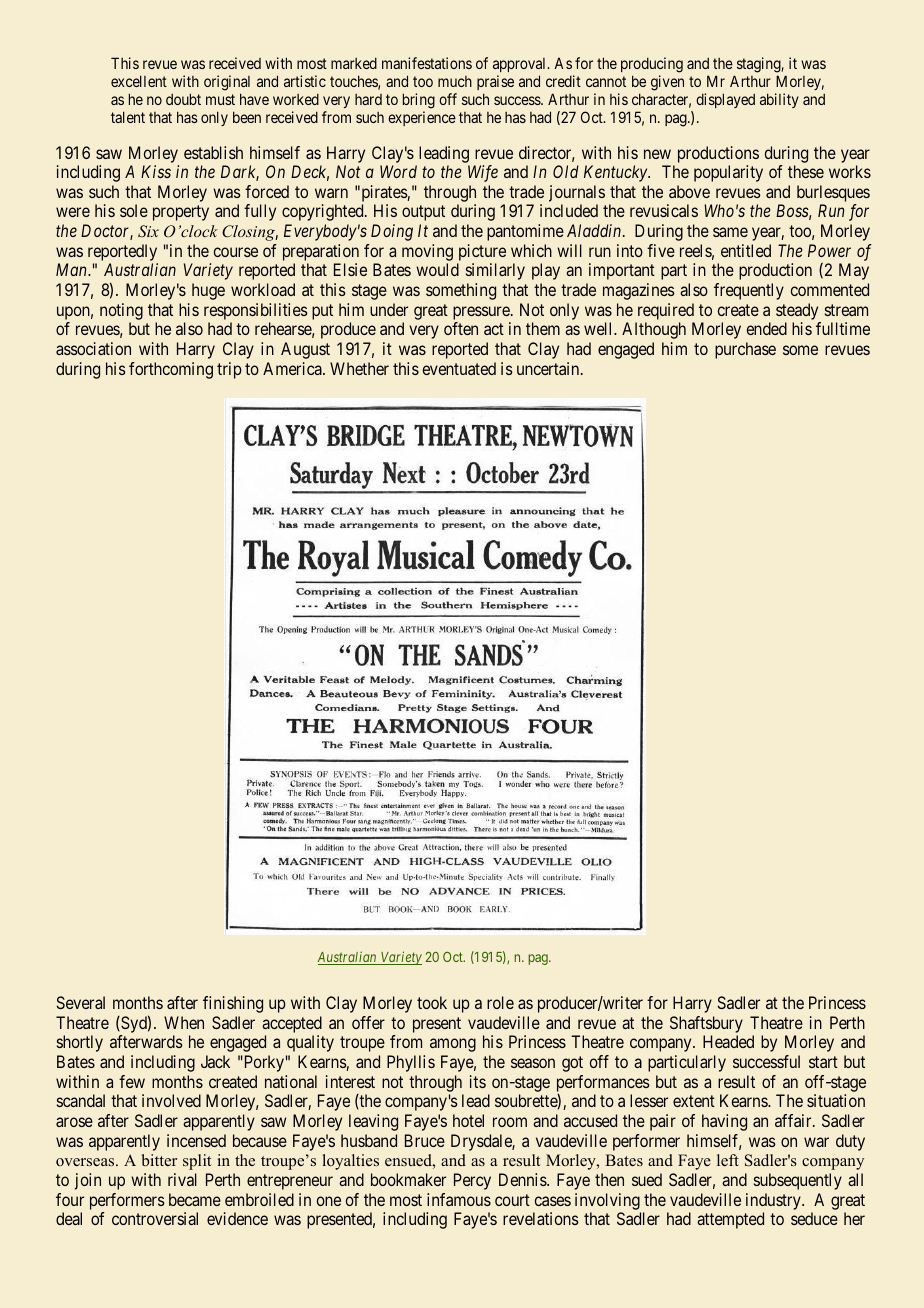 This page has height=1308, width=924. What do you see at coordinates (455, 81) in the page?
I see `much` at bounding box center [455, 81].
